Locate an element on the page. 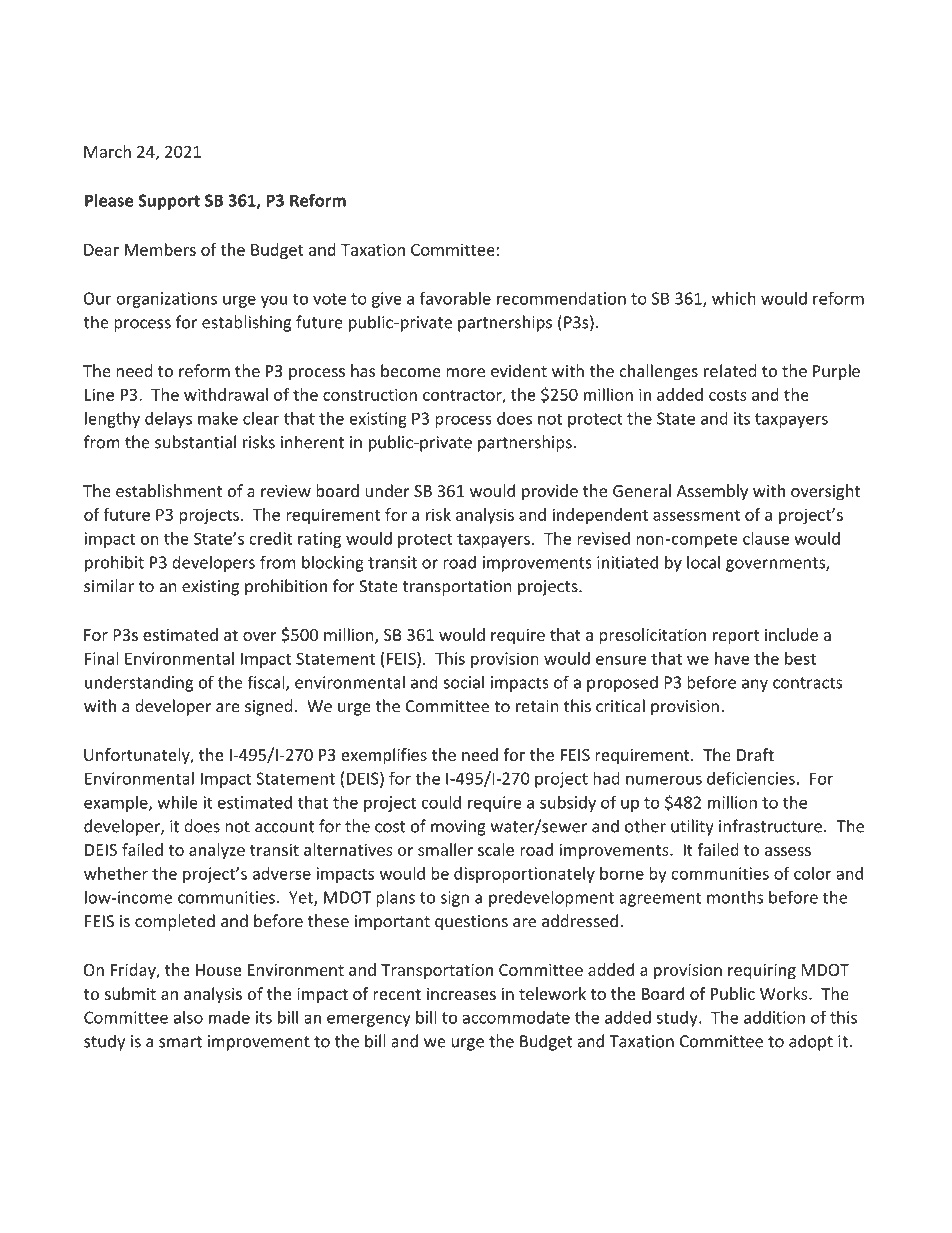 This document has height=1233, width=952. more is located at coordinates (465, 372).
